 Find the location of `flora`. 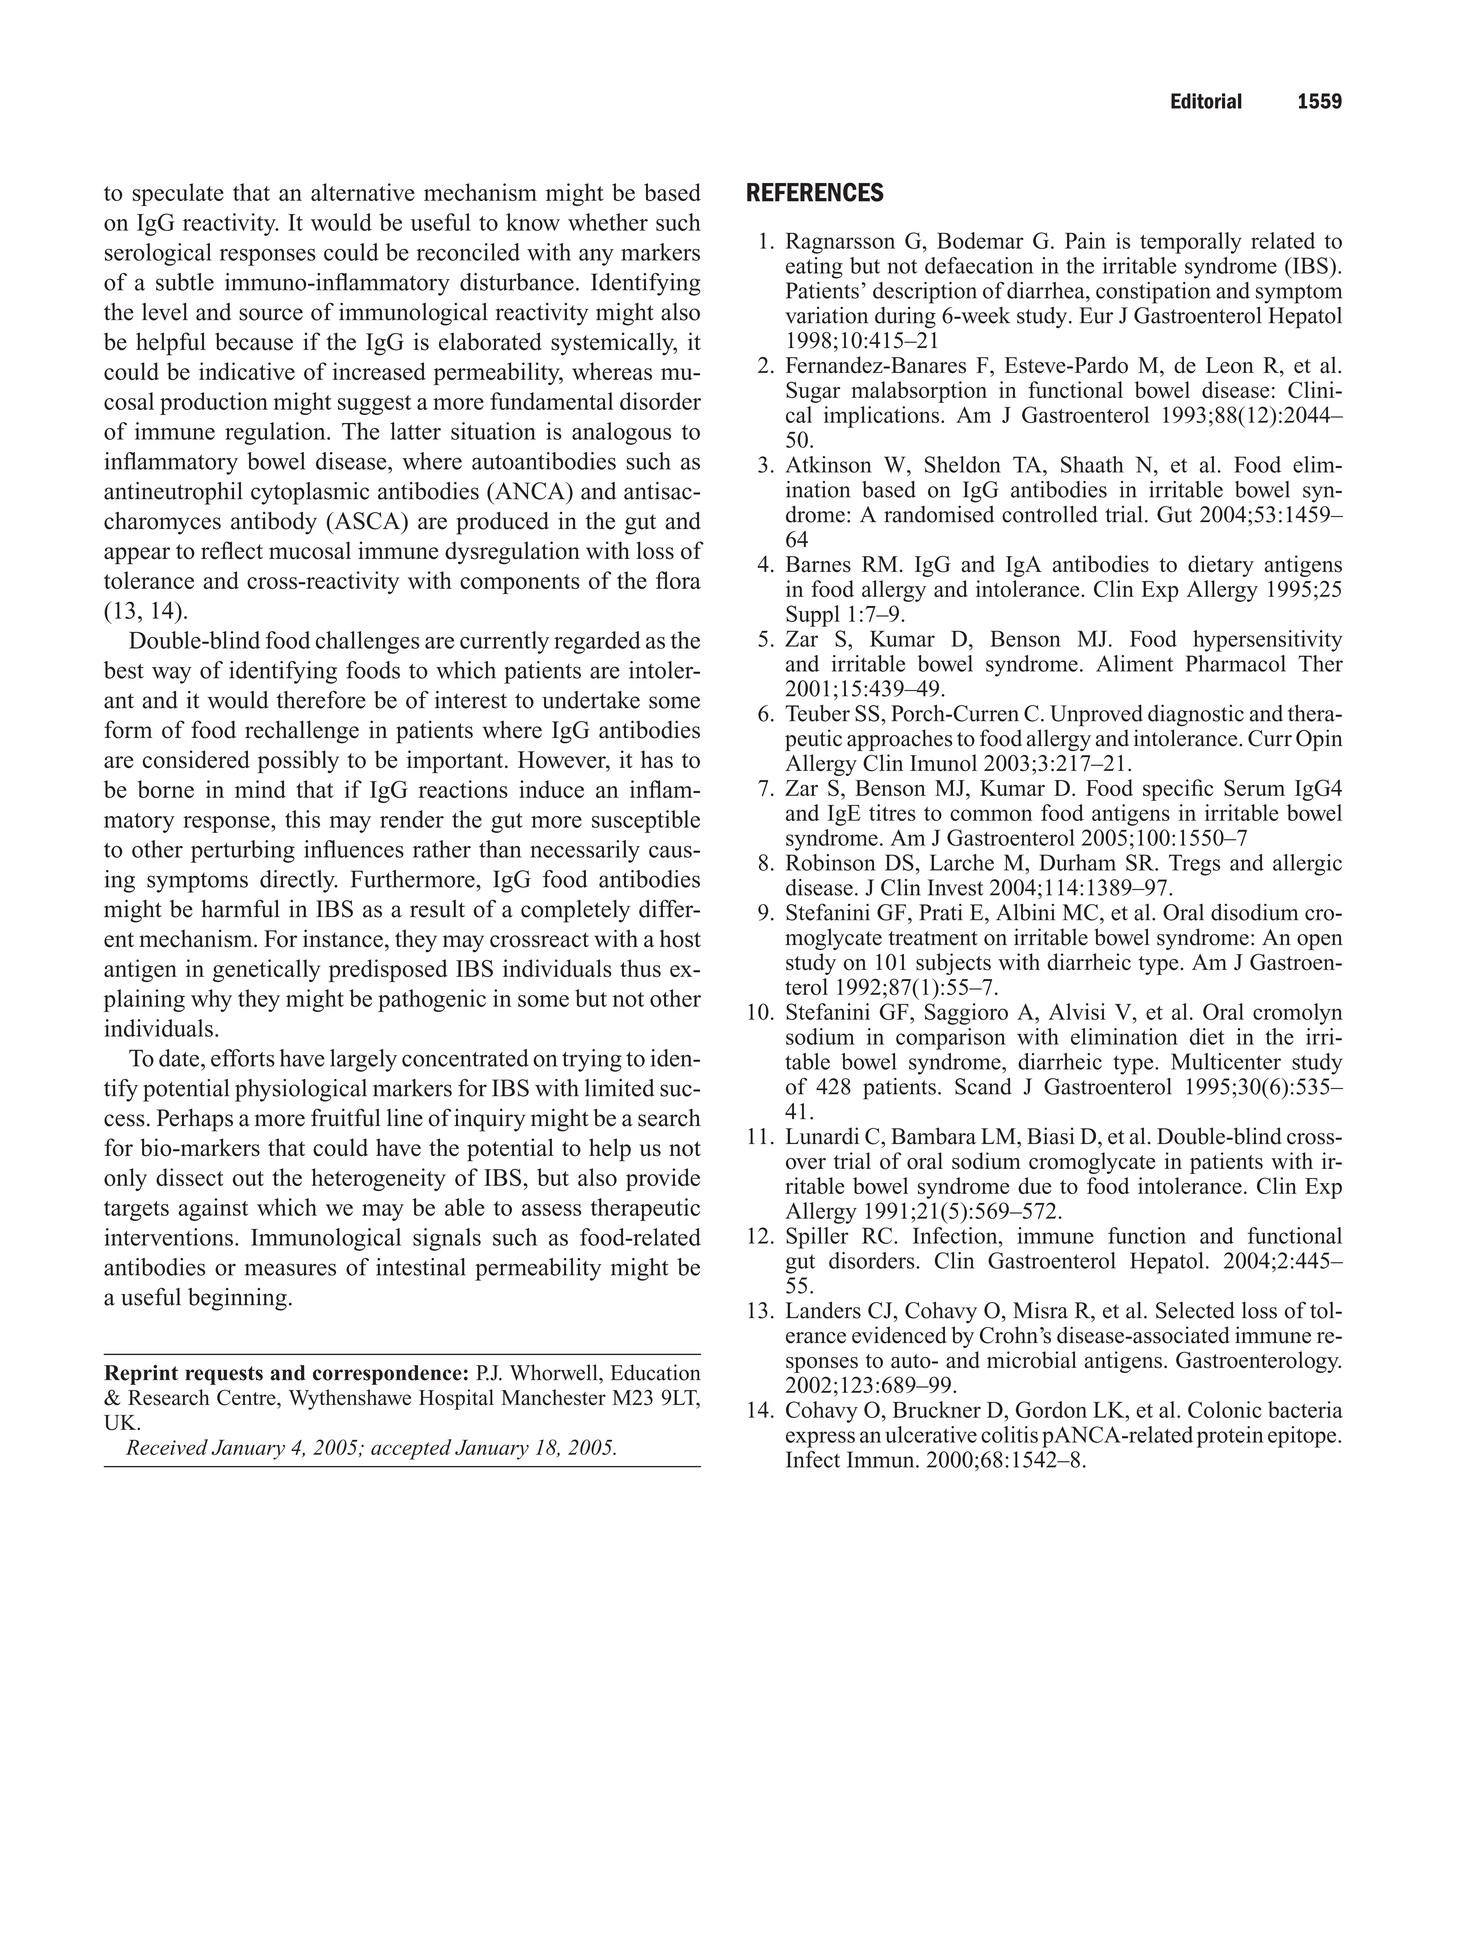

flora is located at coordinates (678, 580).
